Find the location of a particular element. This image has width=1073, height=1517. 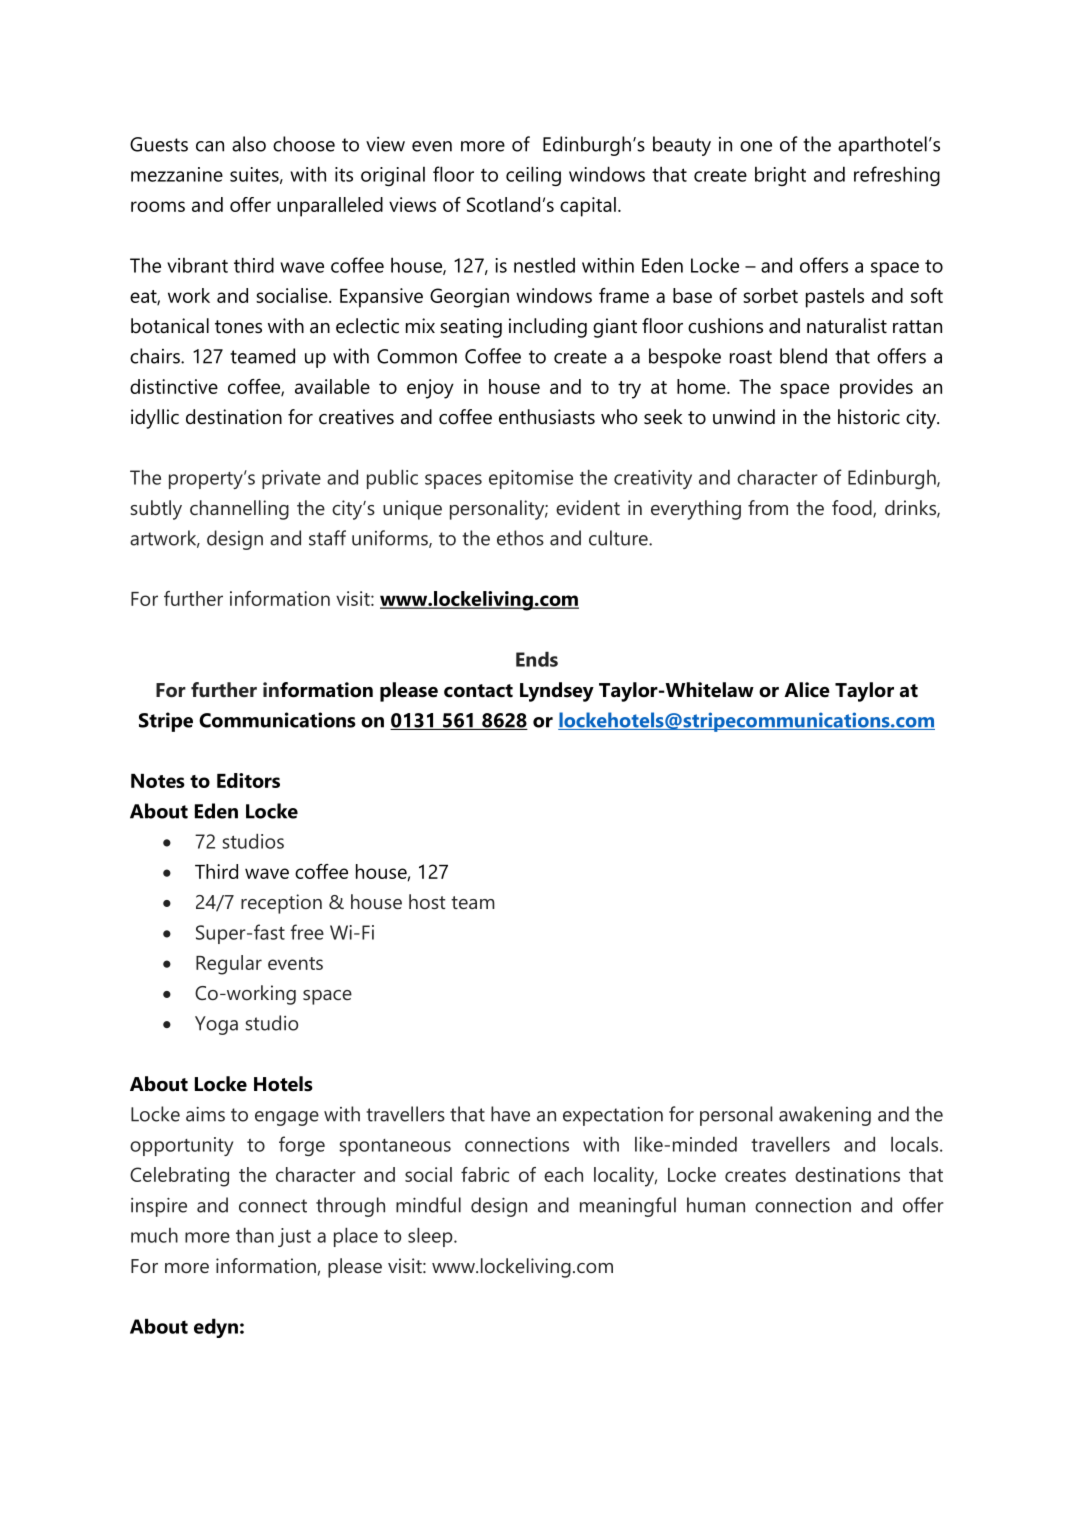

bright is located at coordinates (780, 176).
